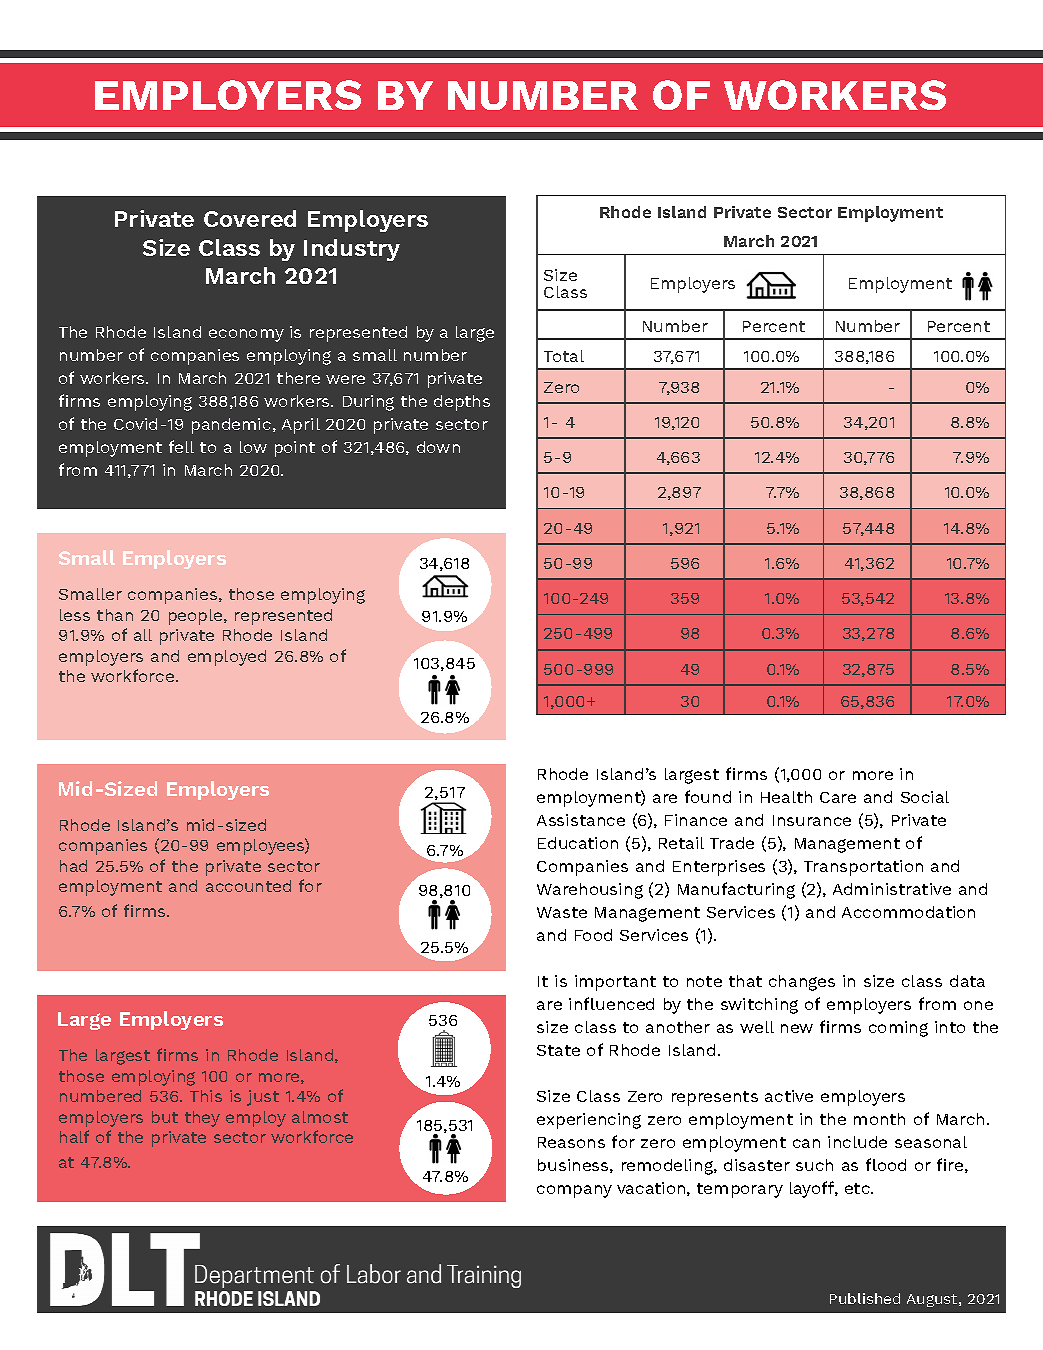 Image resolution: width=1043 pixels, height=1350 pixels. Describe the element at coordinates (564, 356) in the document. I see `Total` at that location.
